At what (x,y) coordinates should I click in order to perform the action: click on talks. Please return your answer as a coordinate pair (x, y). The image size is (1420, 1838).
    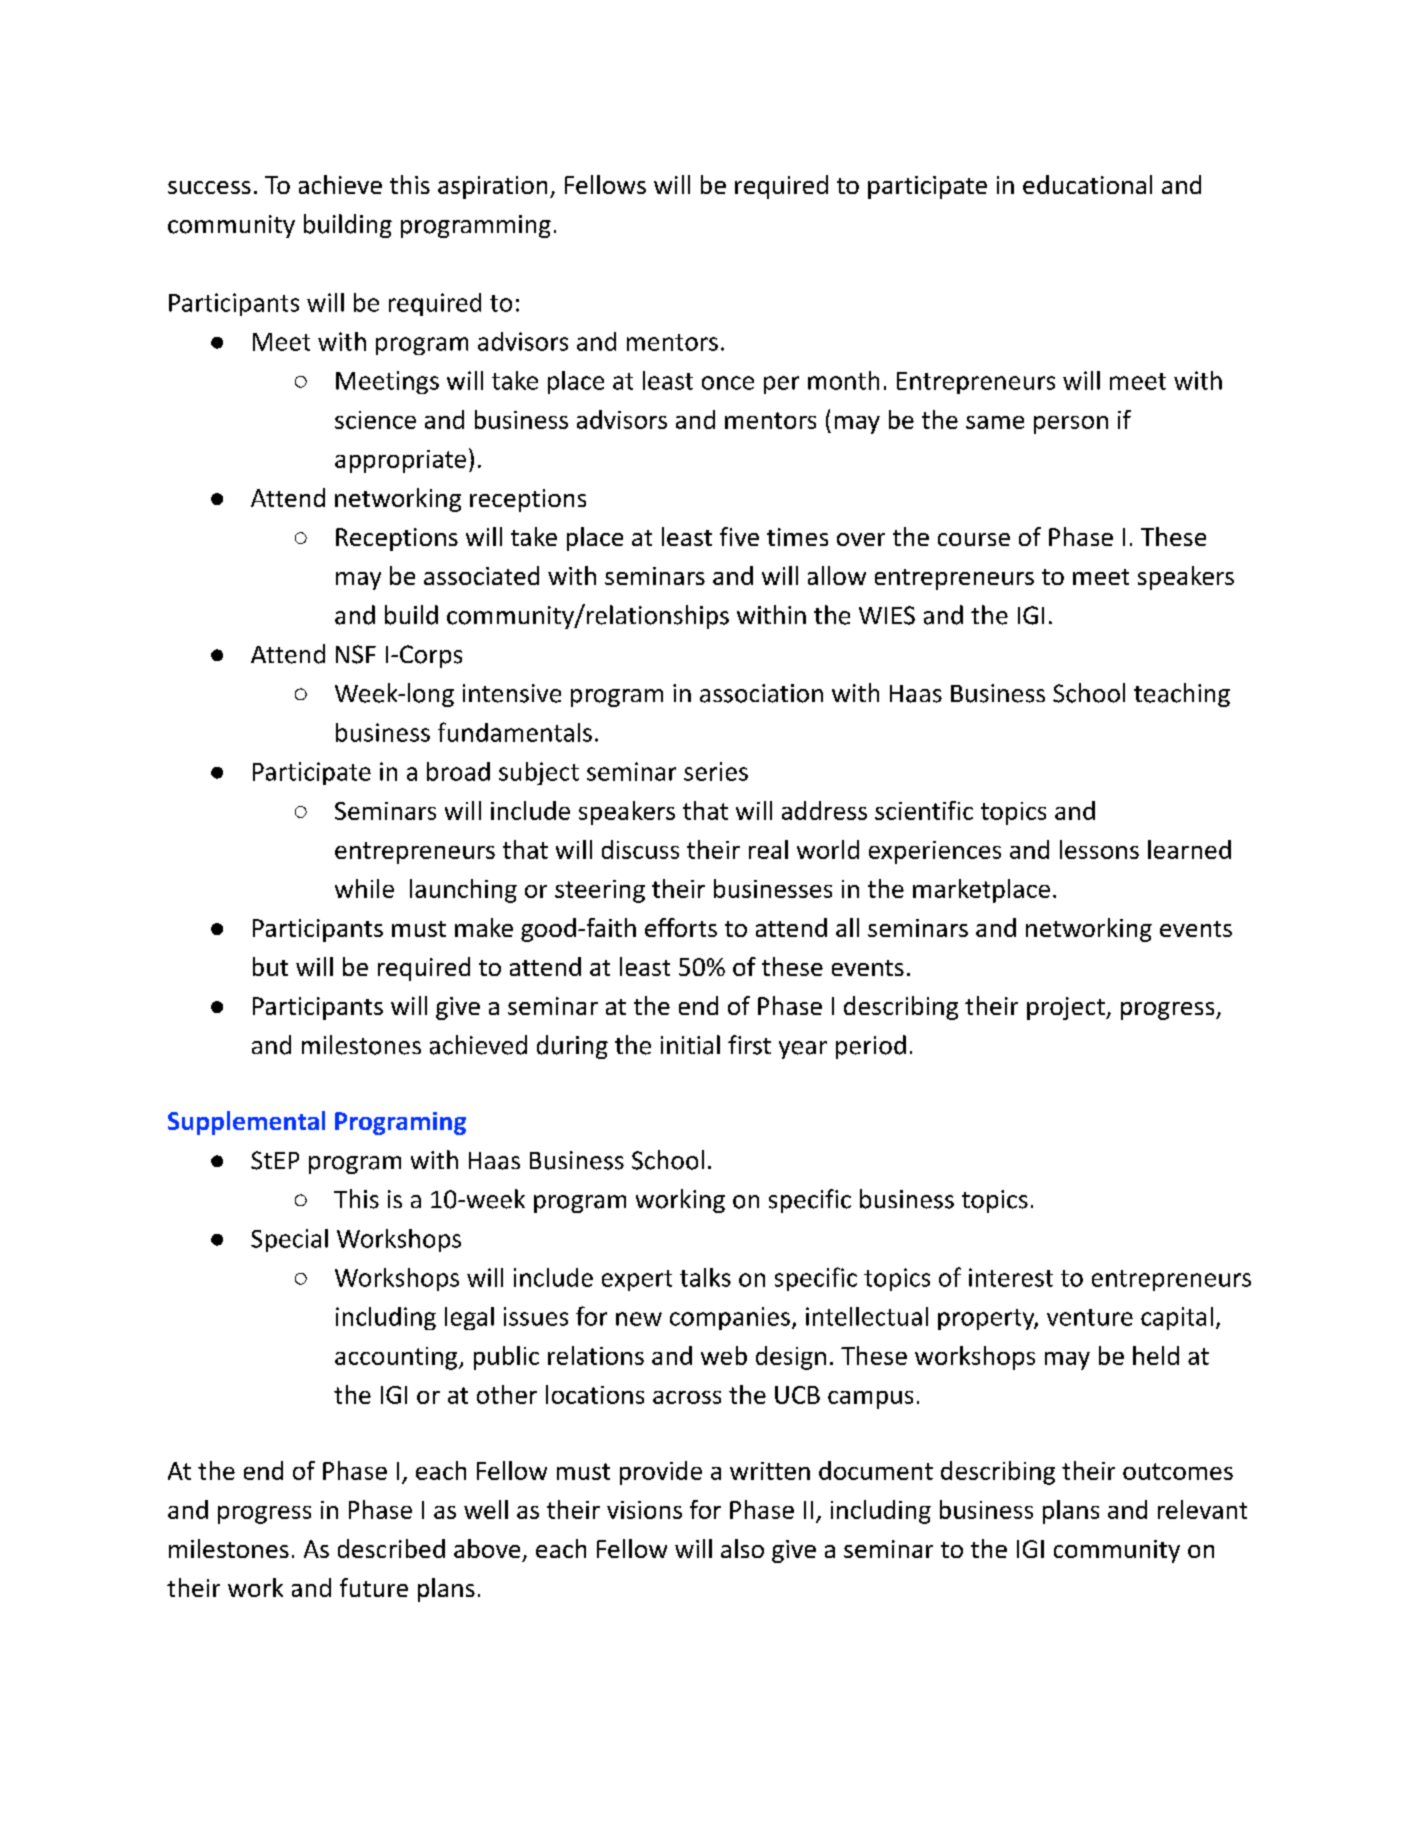
    Looking at the image, I should click on (705, 1277).
